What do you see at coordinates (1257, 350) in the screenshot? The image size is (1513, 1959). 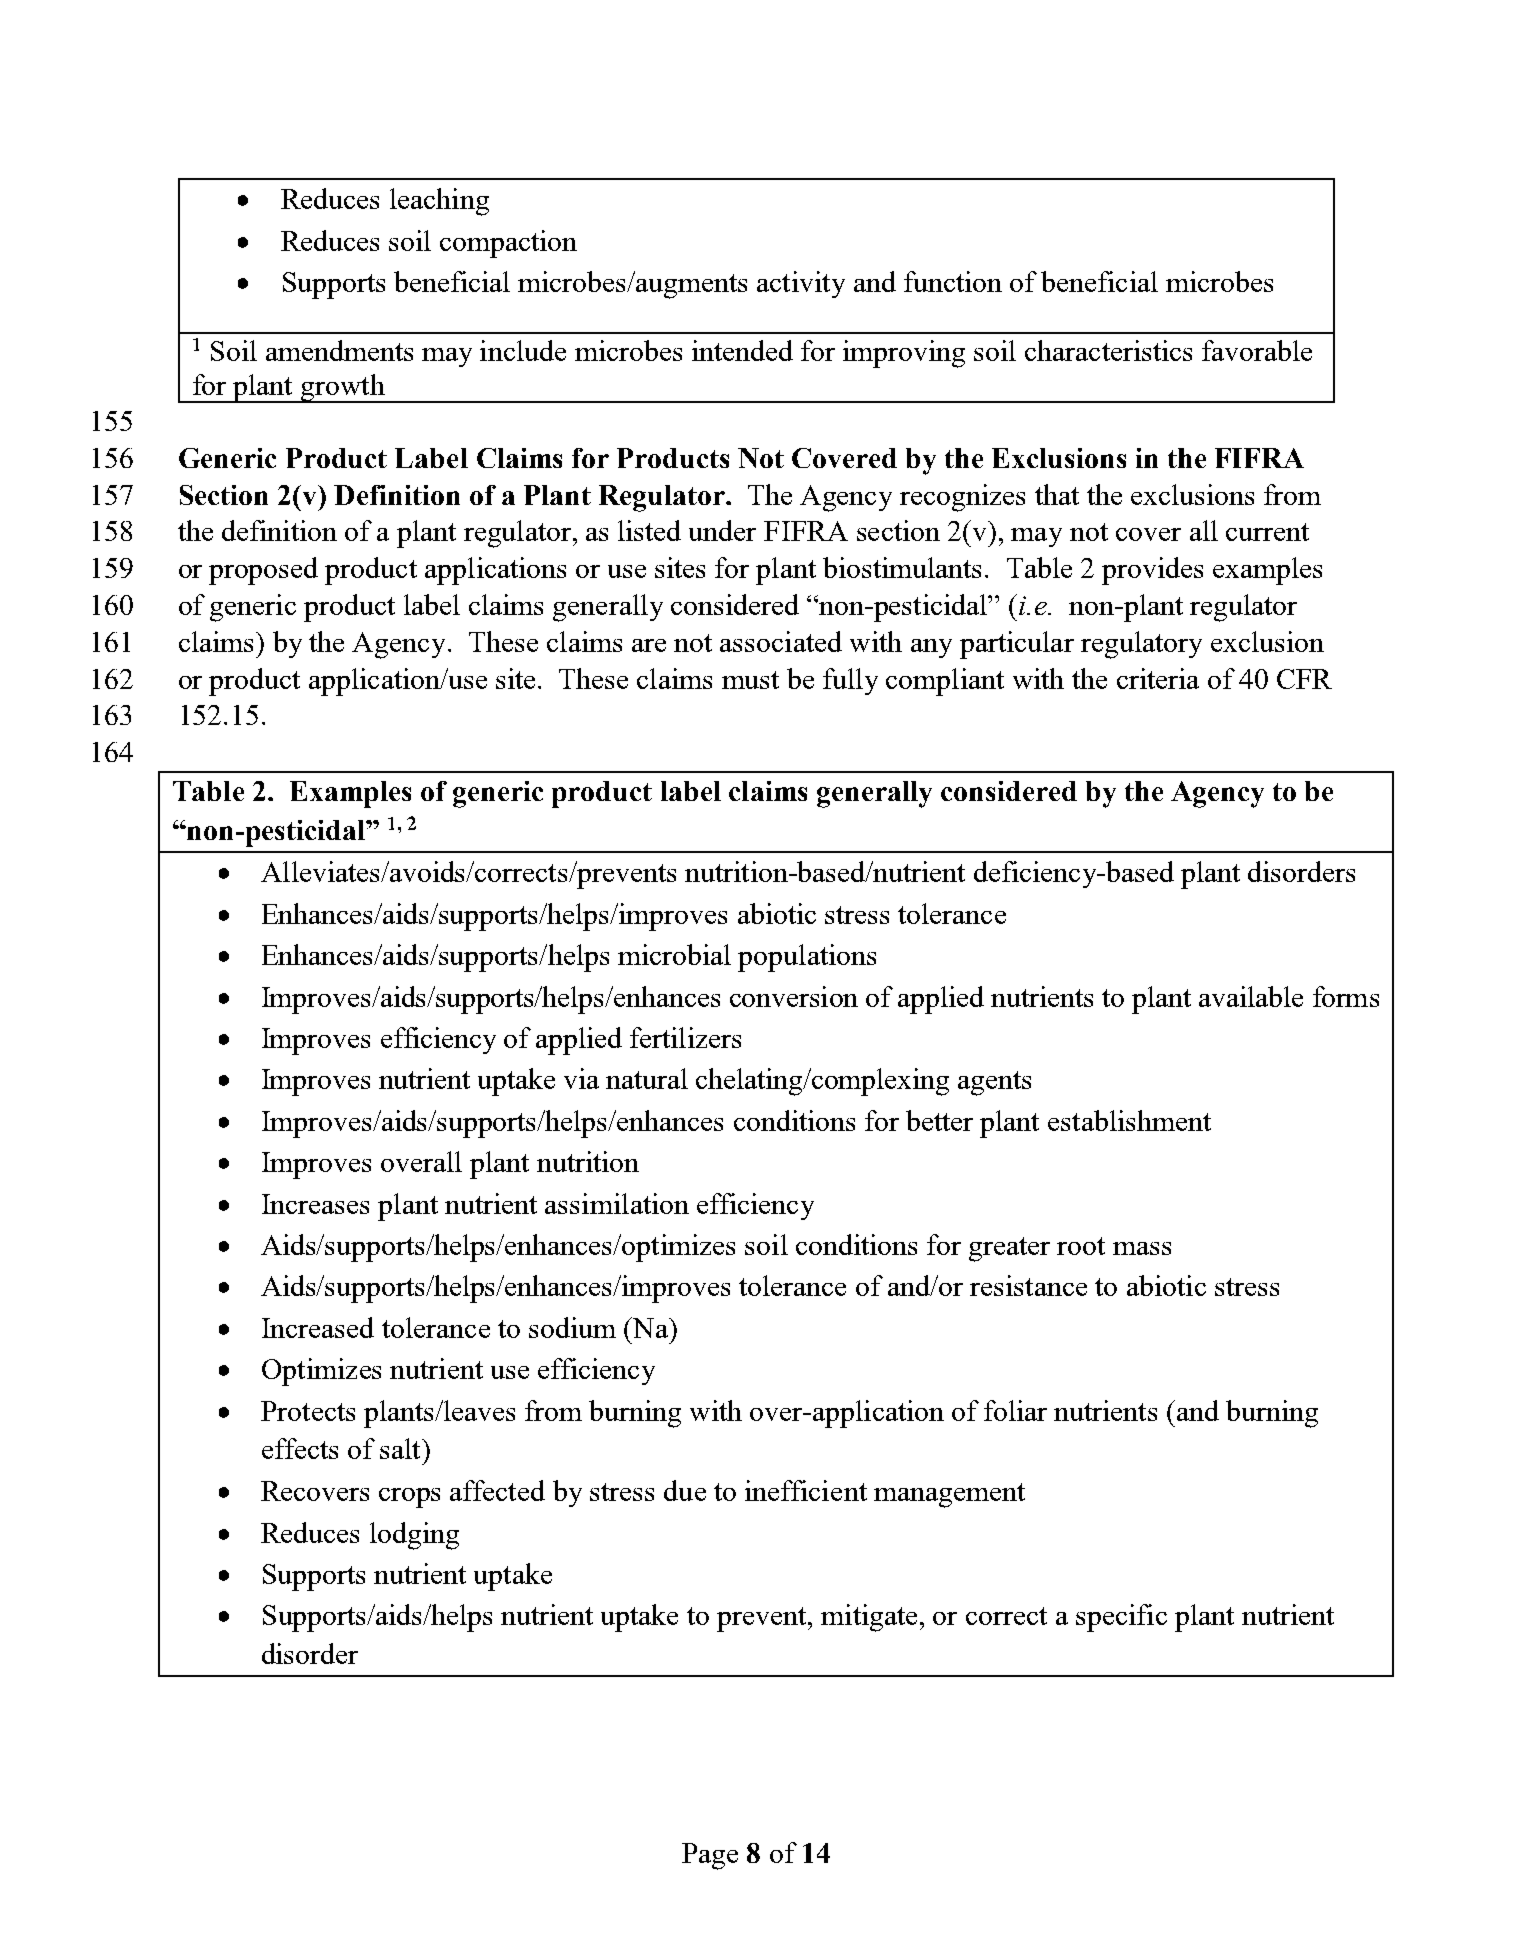 I see `favorable` at bounding box center [1257, 350].
